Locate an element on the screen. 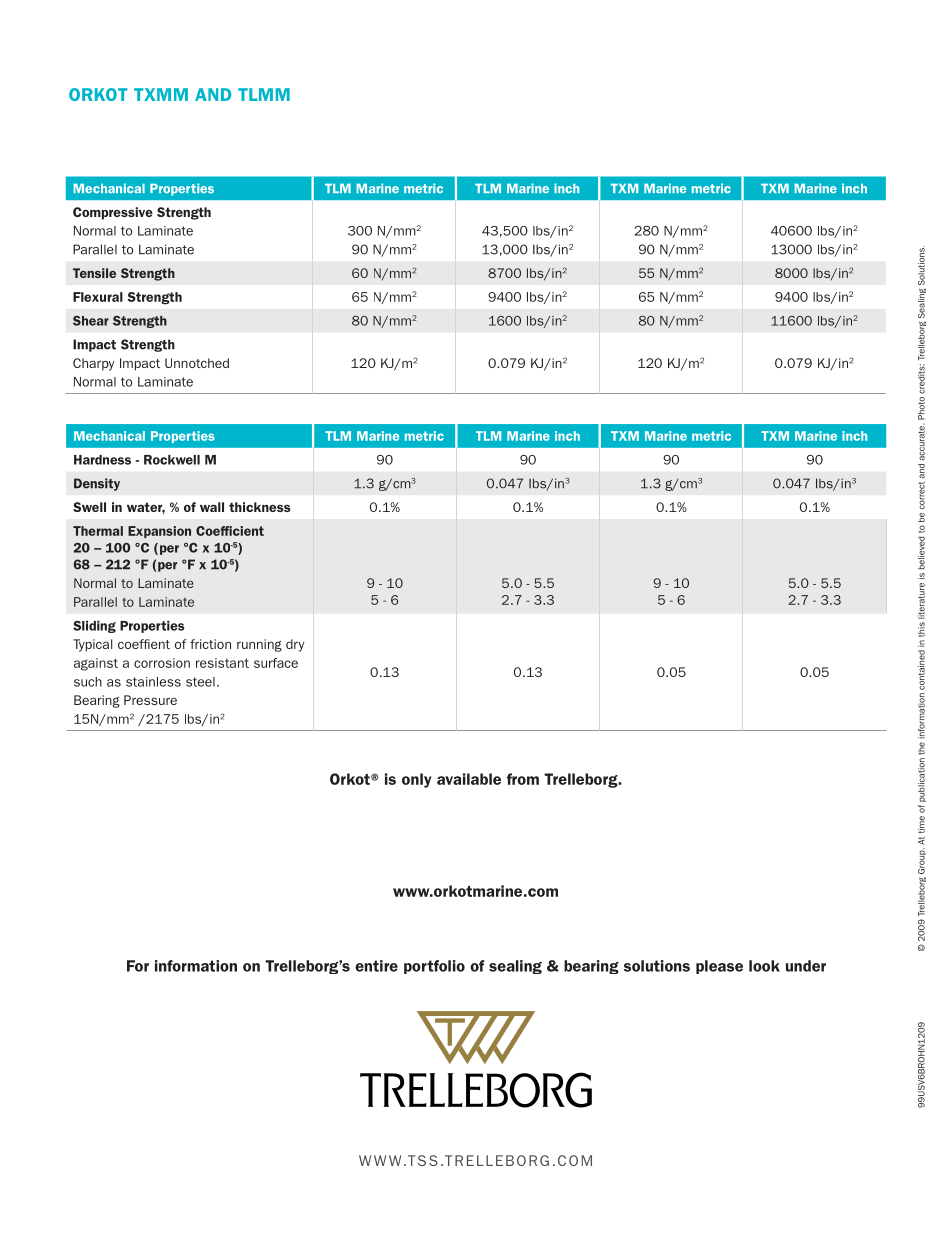 The height and width of the screenshot is (1233, 952). Tensile is located at coordinates (94, 273).
